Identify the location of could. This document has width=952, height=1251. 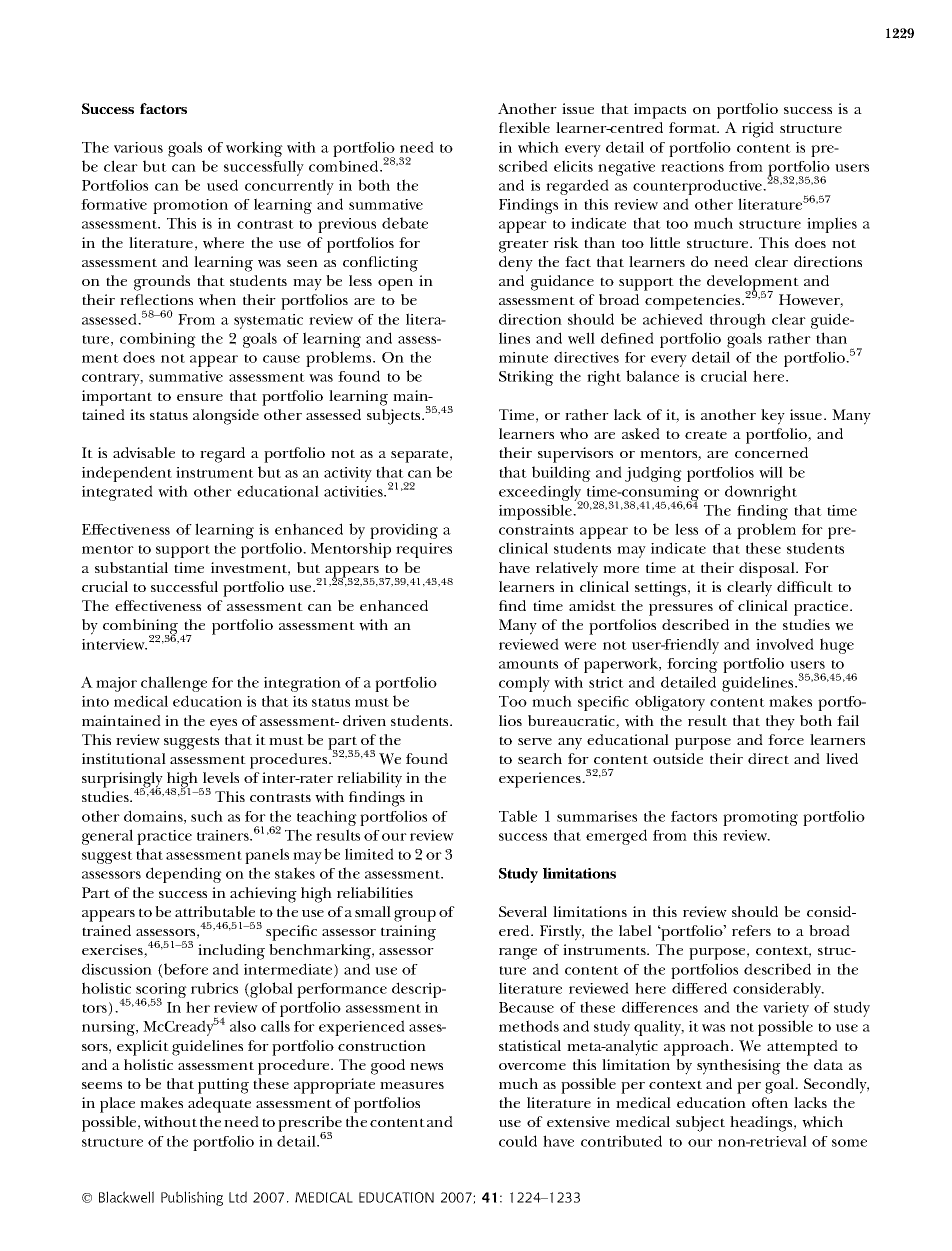
(518, 1141).
